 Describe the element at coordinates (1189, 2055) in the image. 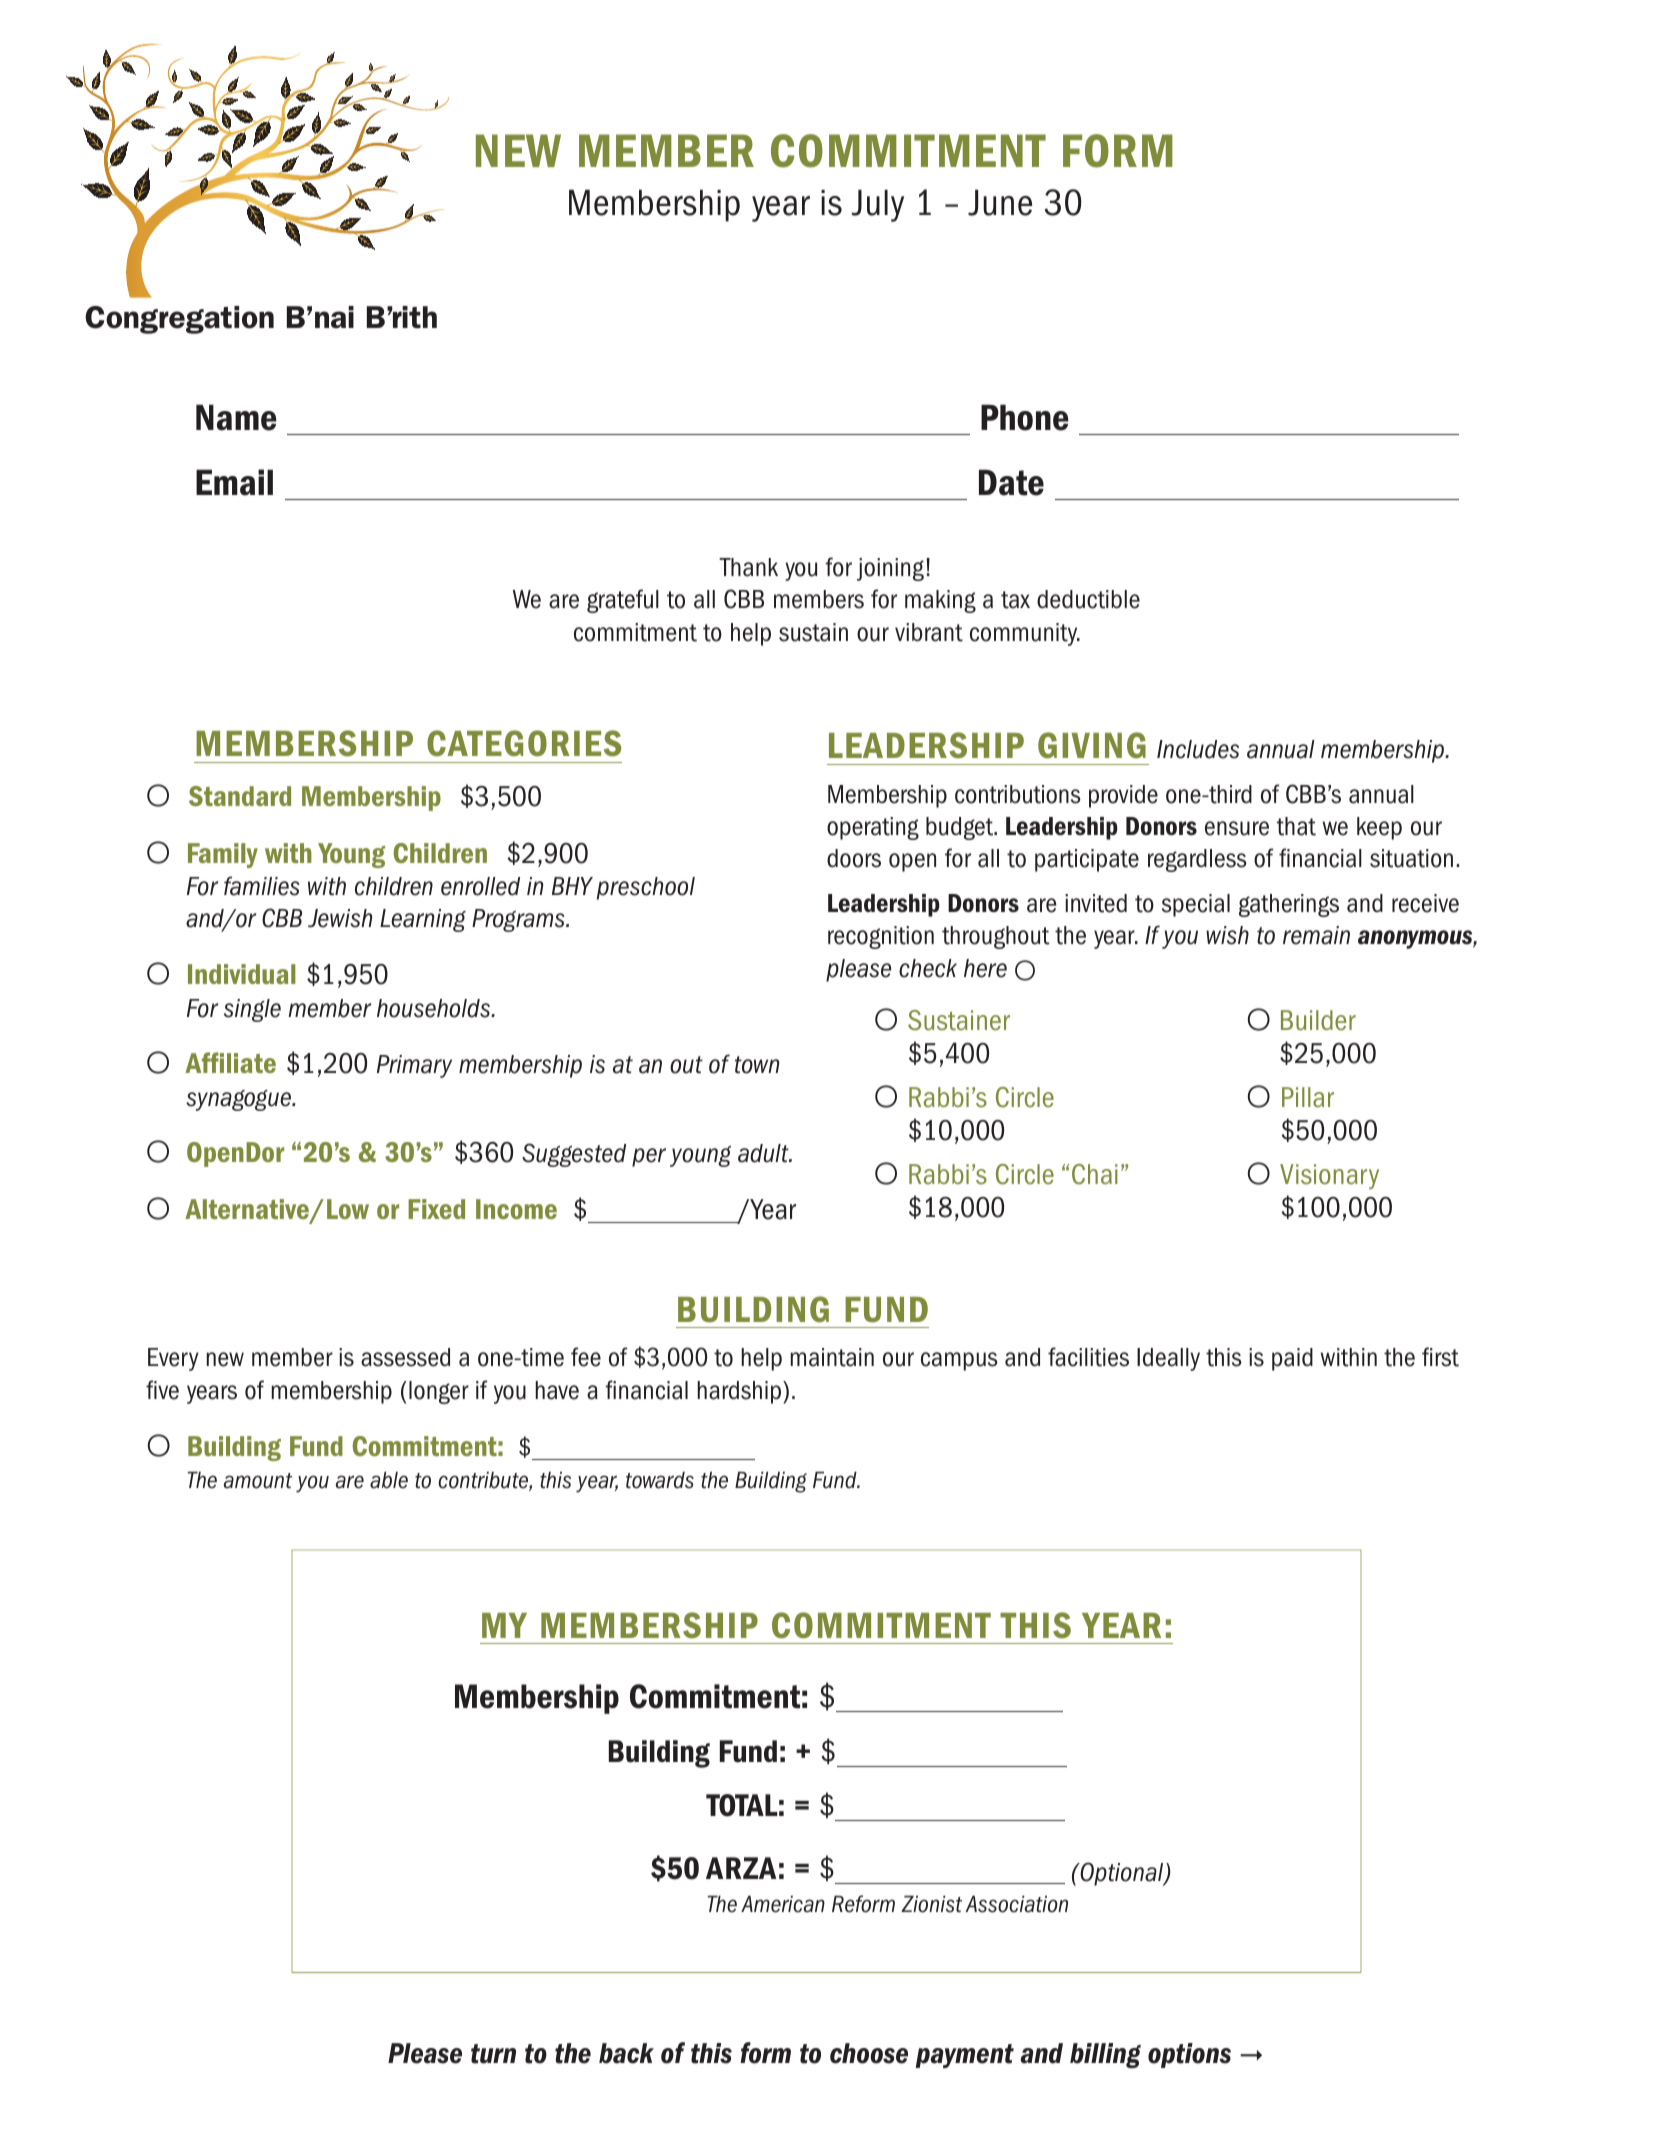

I see `options` at that location.
